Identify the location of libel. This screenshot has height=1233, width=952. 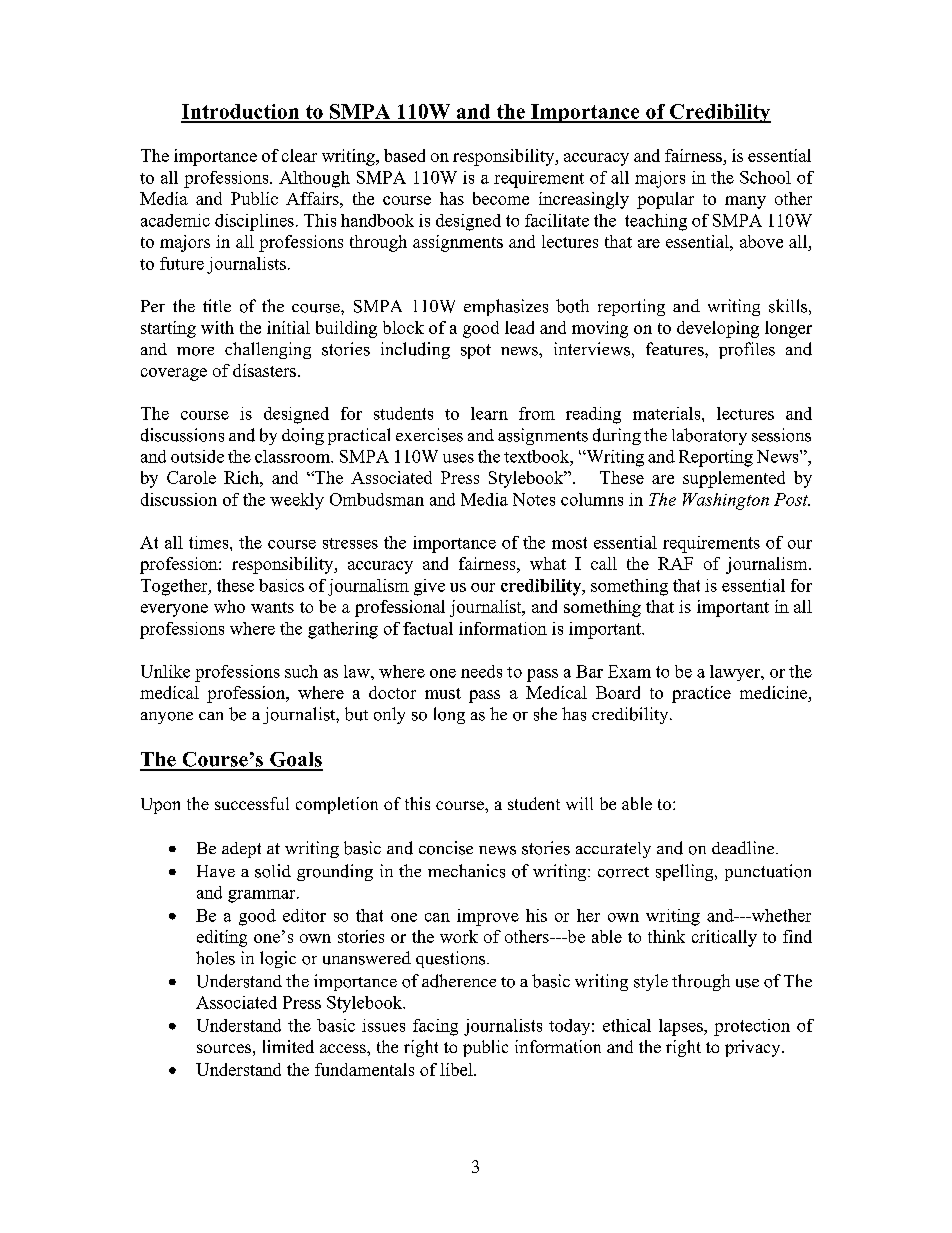
(457, 1069).
